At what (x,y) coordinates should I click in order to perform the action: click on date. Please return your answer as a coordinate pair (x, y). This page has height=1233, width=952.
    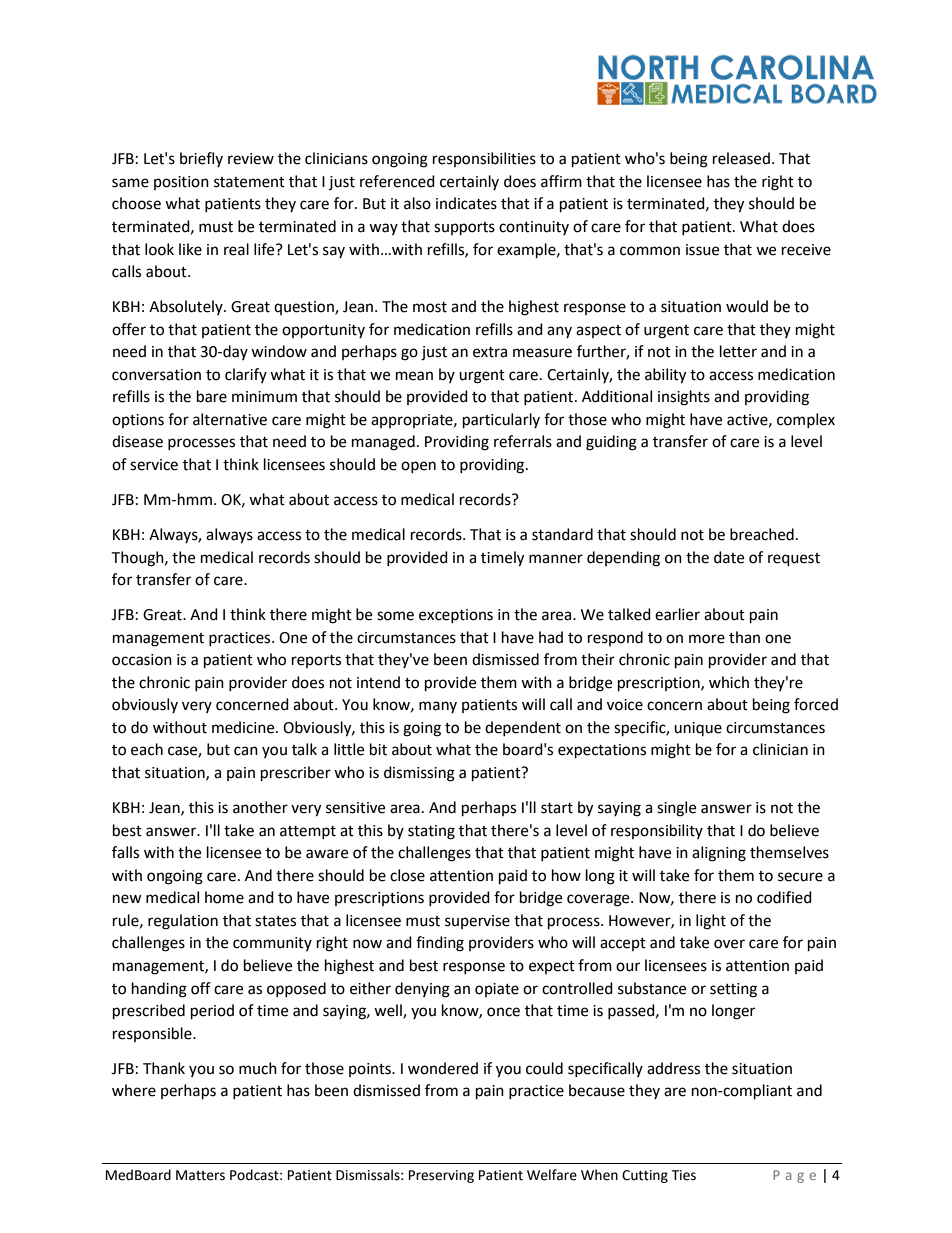
    Looking at the image, I should click on (729, 557).
